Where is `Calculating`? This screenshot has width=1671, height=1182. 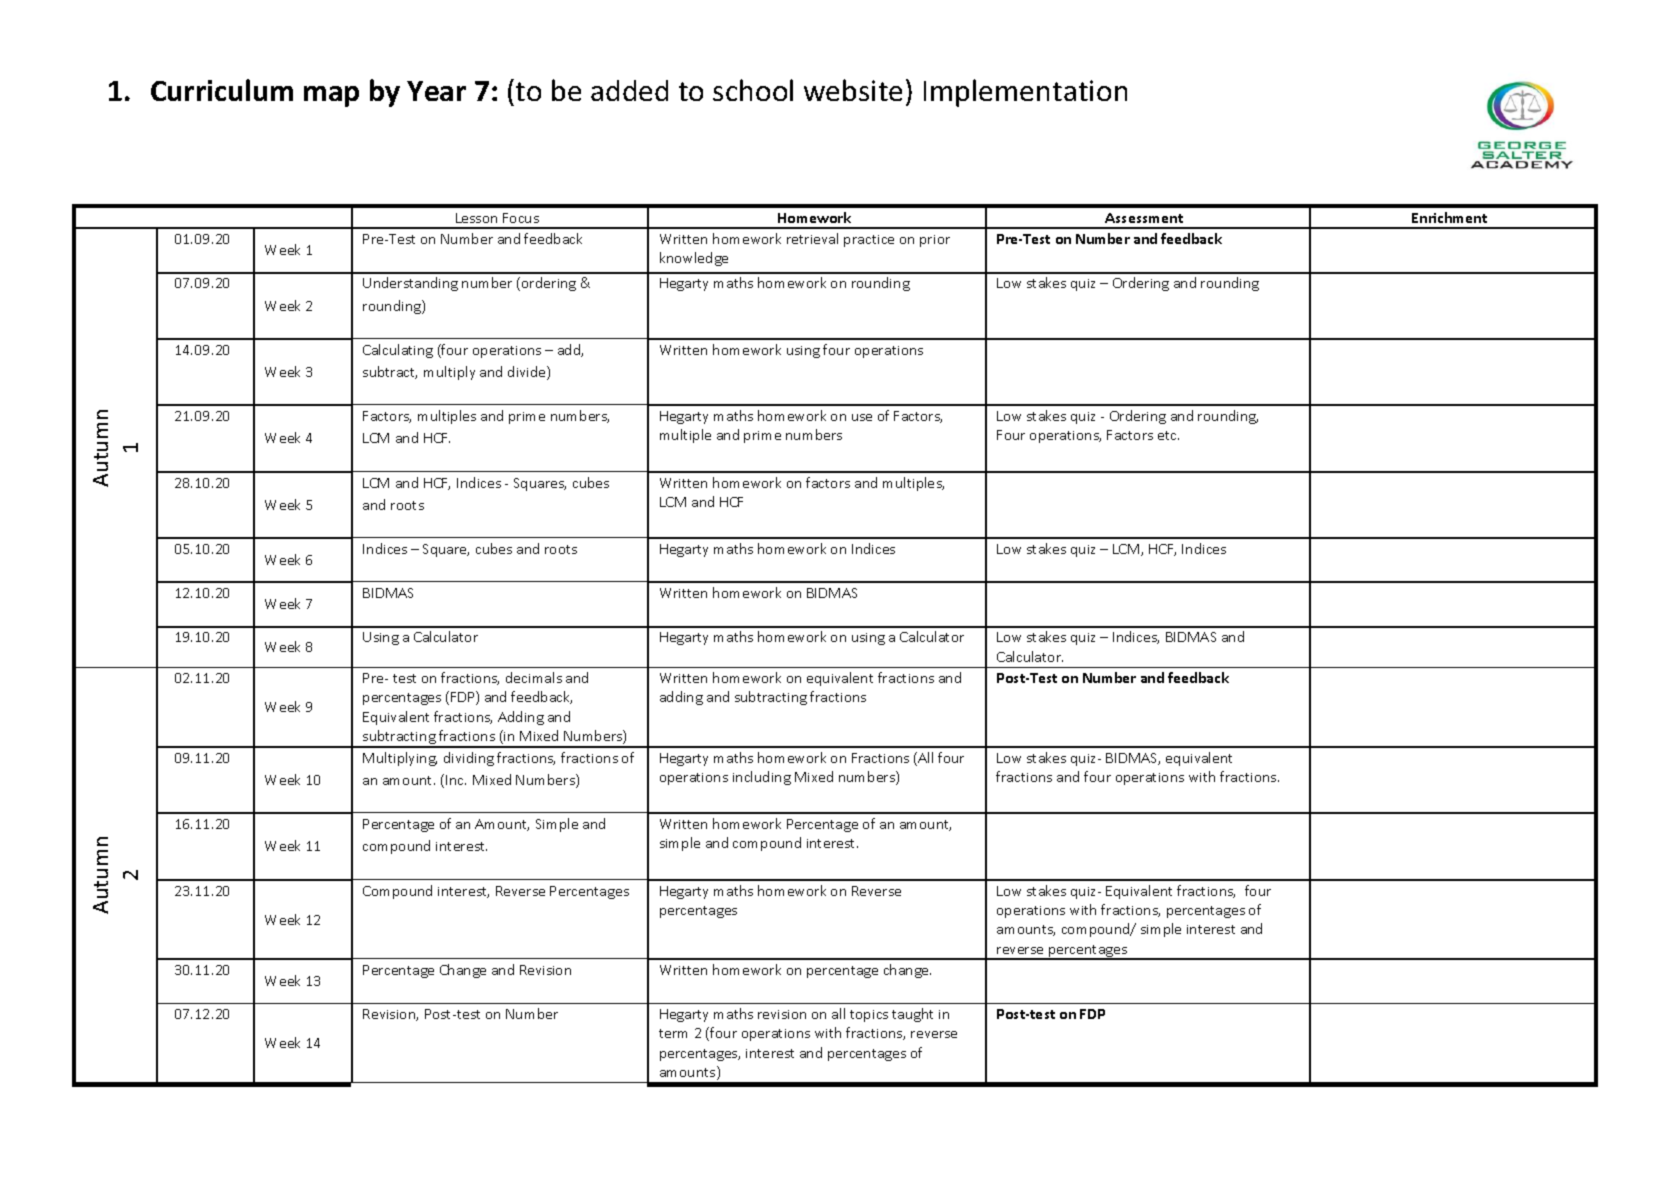 Calculating is located at coordinates (398, 351).
